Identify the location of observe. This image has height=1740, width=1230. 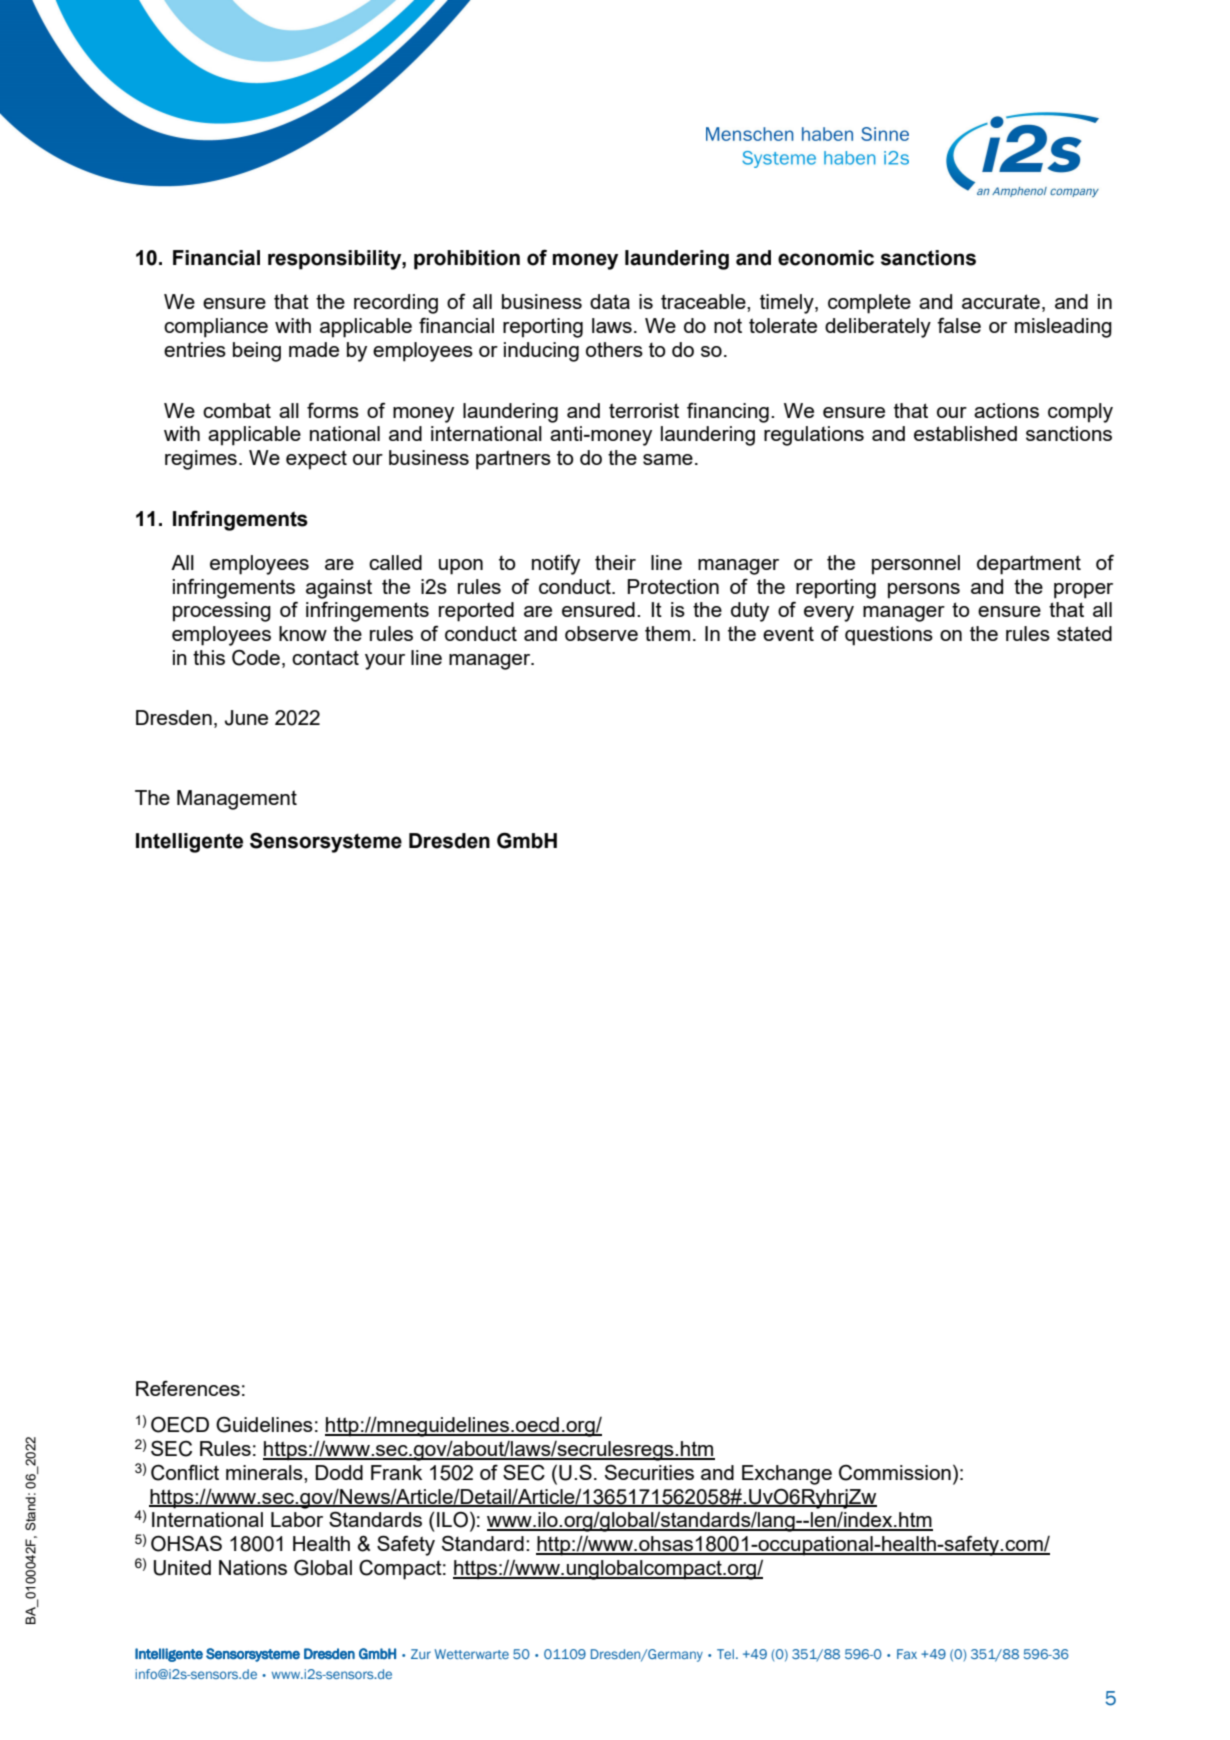
(601, 633).
